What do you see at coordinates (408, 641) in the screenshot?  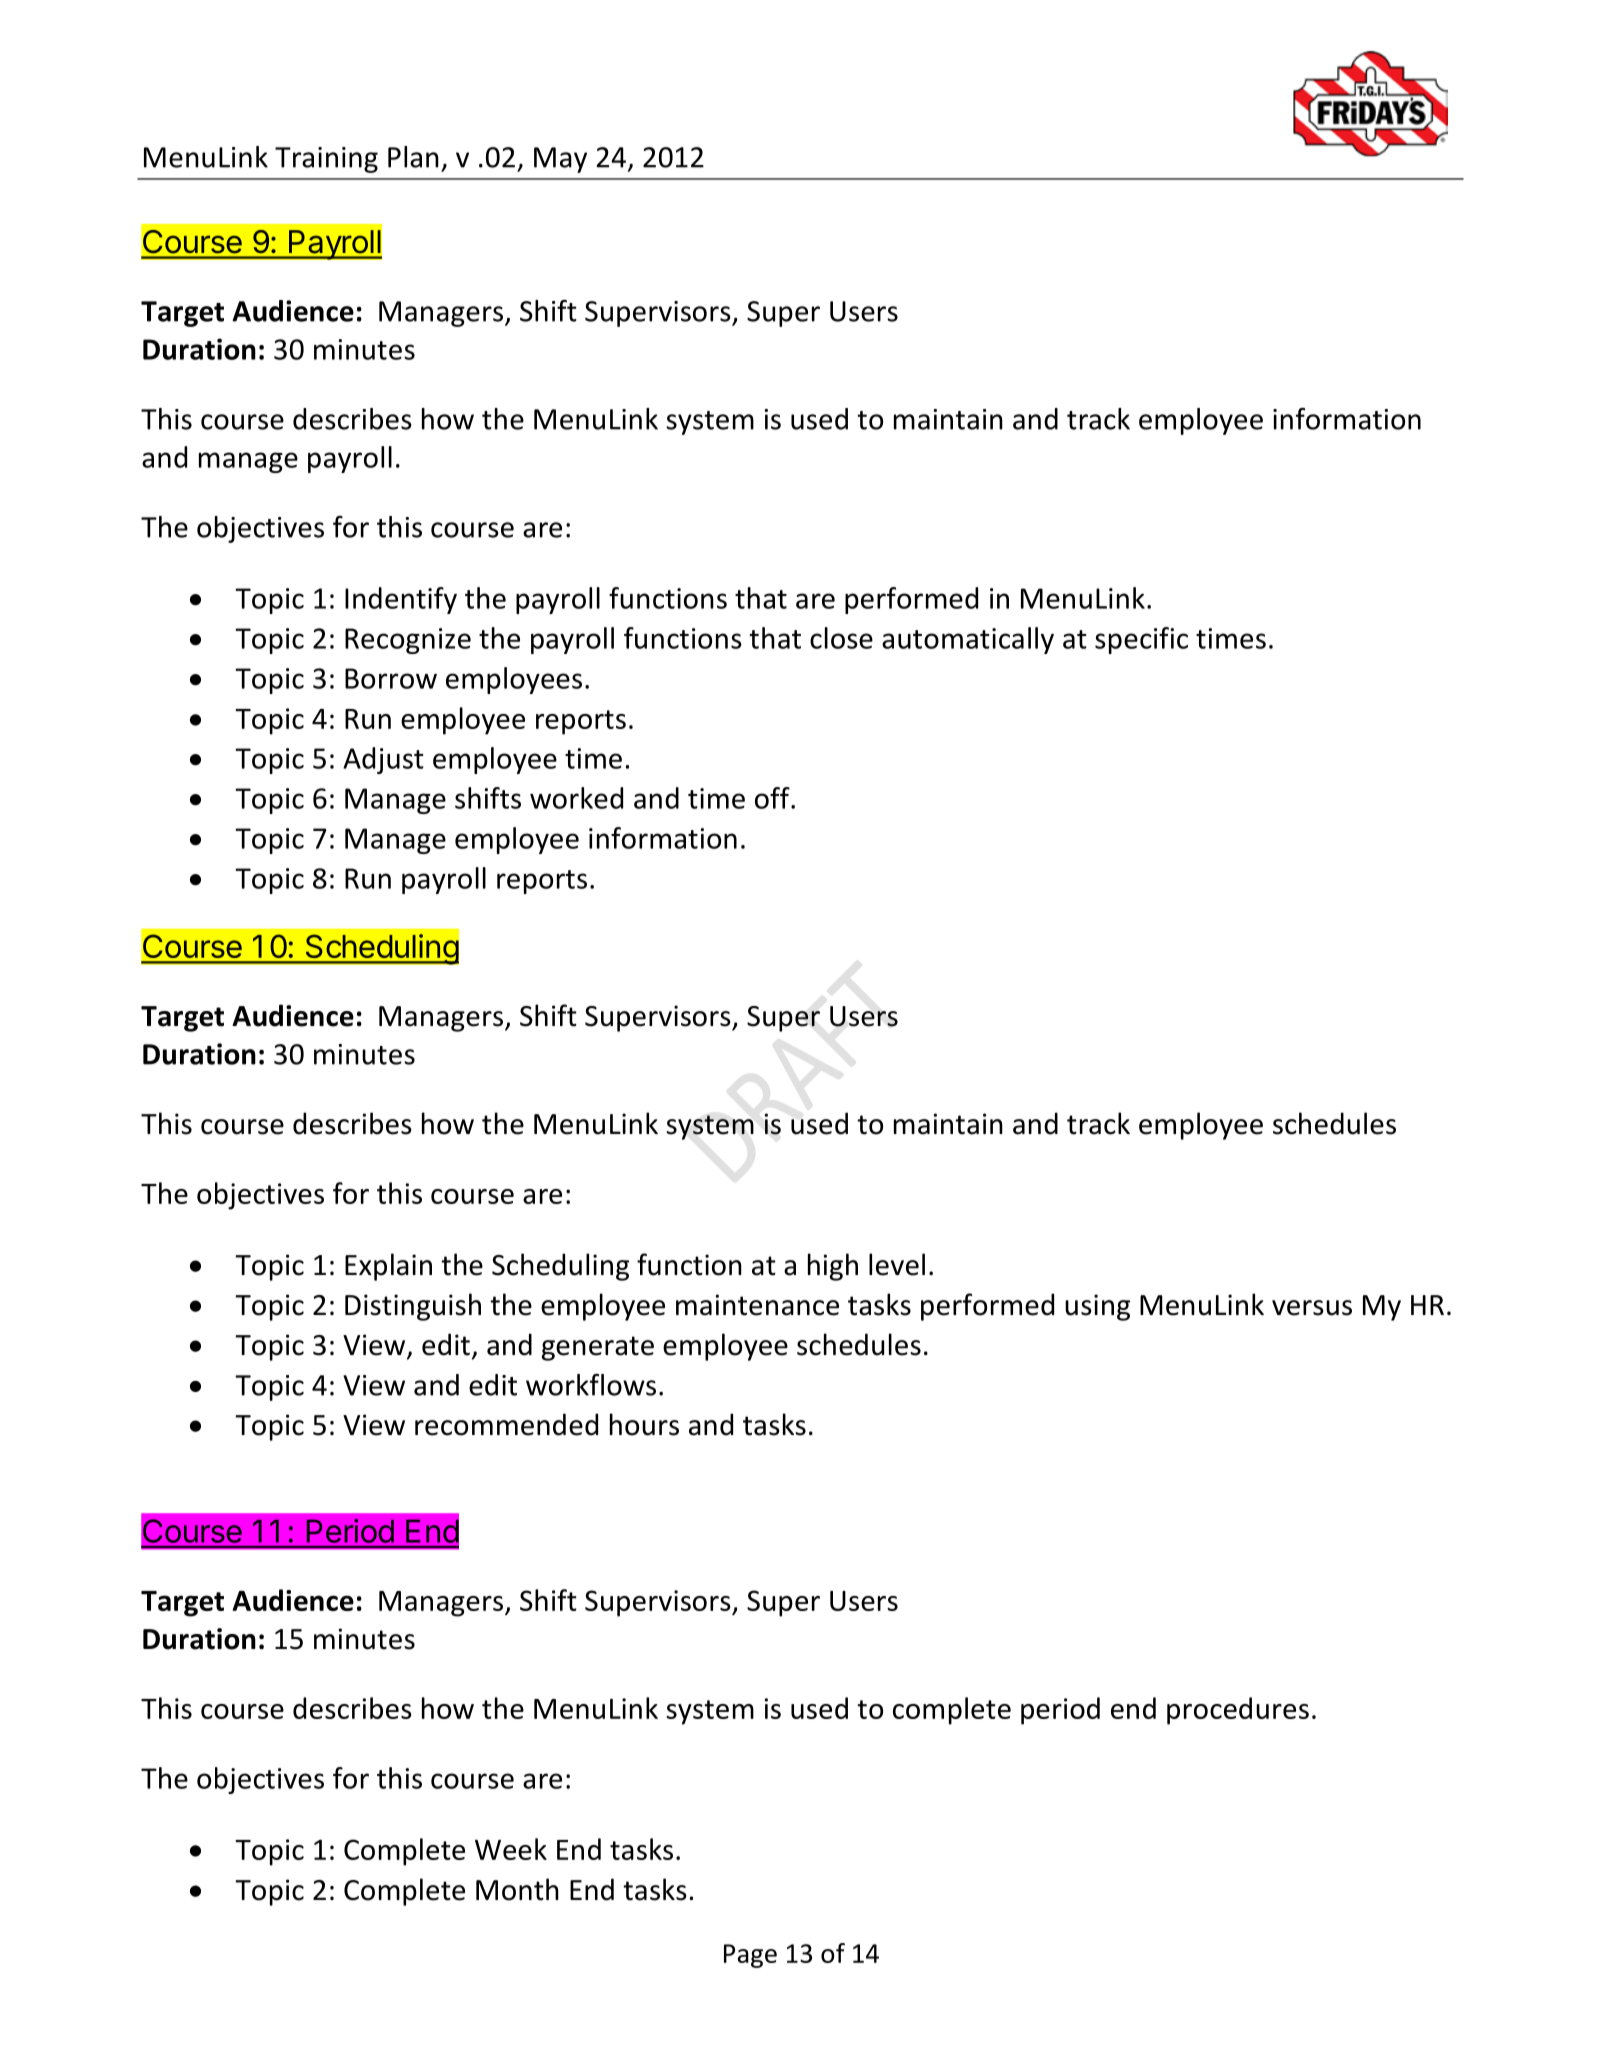 I see `Recognize` at bounding box center [408, 641].
